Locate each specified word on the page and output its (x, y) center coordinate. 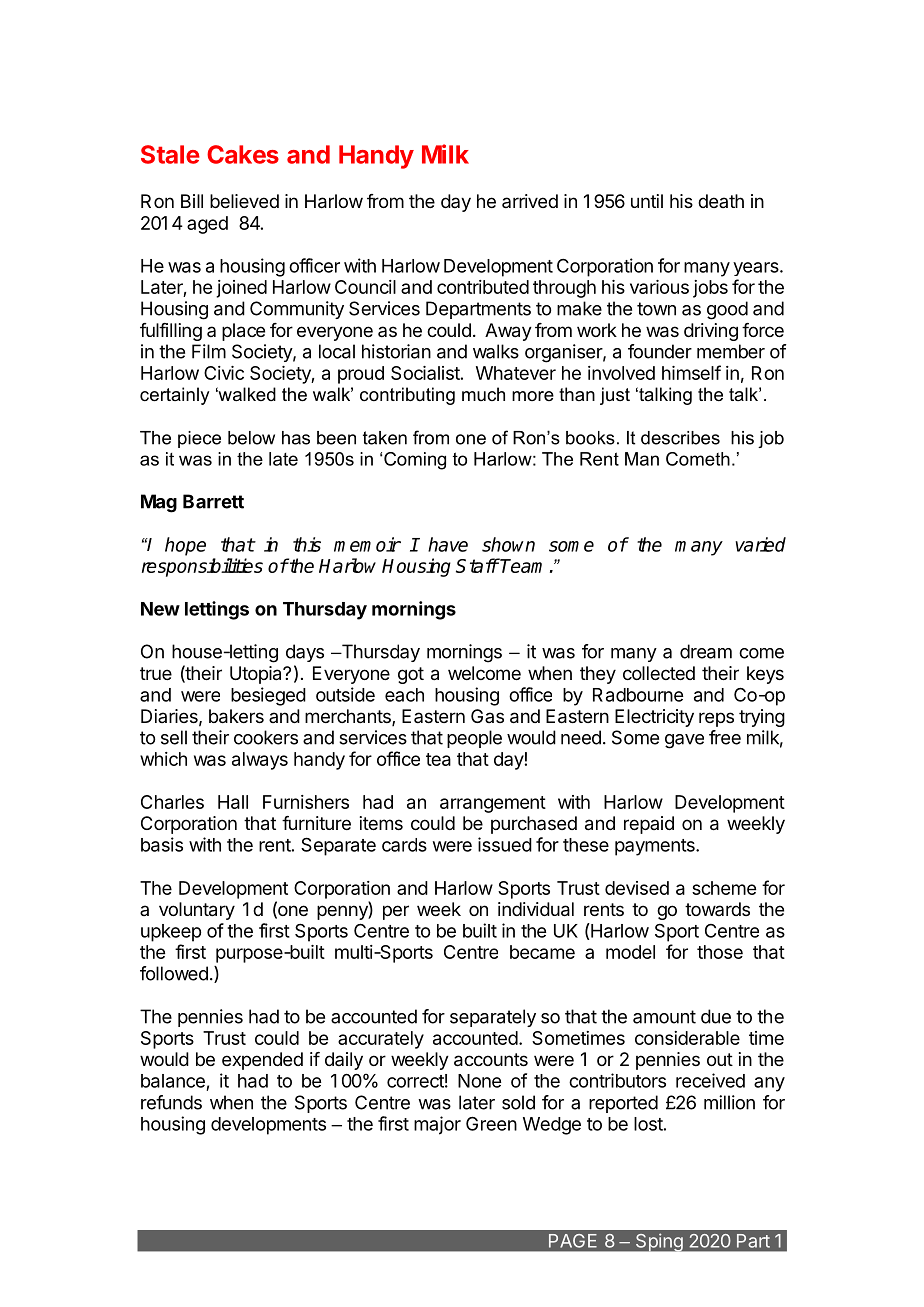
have (448, 544)
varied (760, 544)
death (721, 201)
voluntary (197, 911)
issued (505, 844)
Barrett (213, 501)
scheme (724, 888)
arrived (530, 201)
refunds (171, 1102)
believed (244, 201)
